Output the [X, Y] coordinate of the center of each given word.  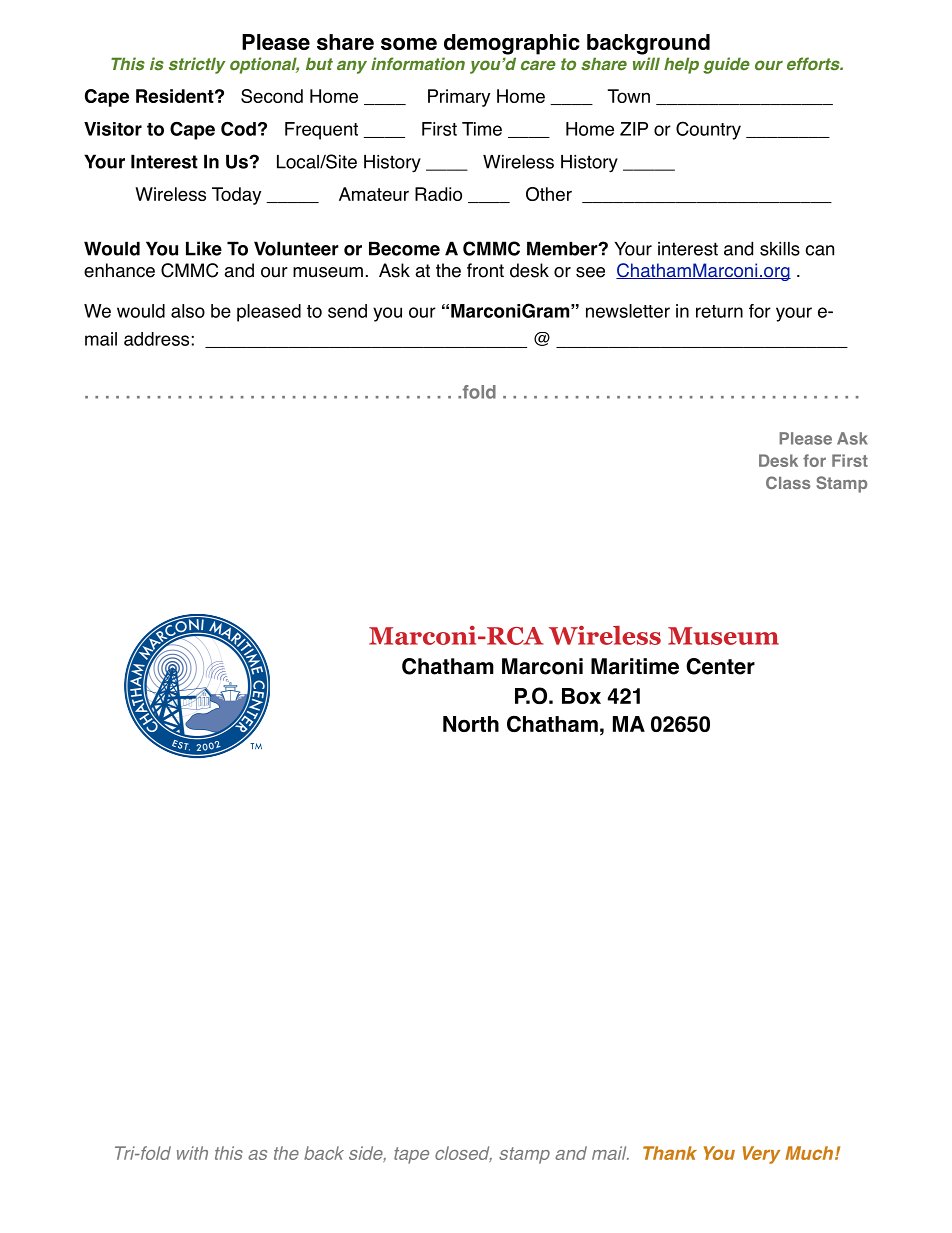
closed [463, 1154]
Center [720, 666]
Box [581, 696]
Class [788, 482]
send [347, 311]
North [471, 724]
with [192, 1153]
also [188, 311]
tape [411, 1155]
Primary [459, 98]
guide [726, 65]
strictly [197, 65]
